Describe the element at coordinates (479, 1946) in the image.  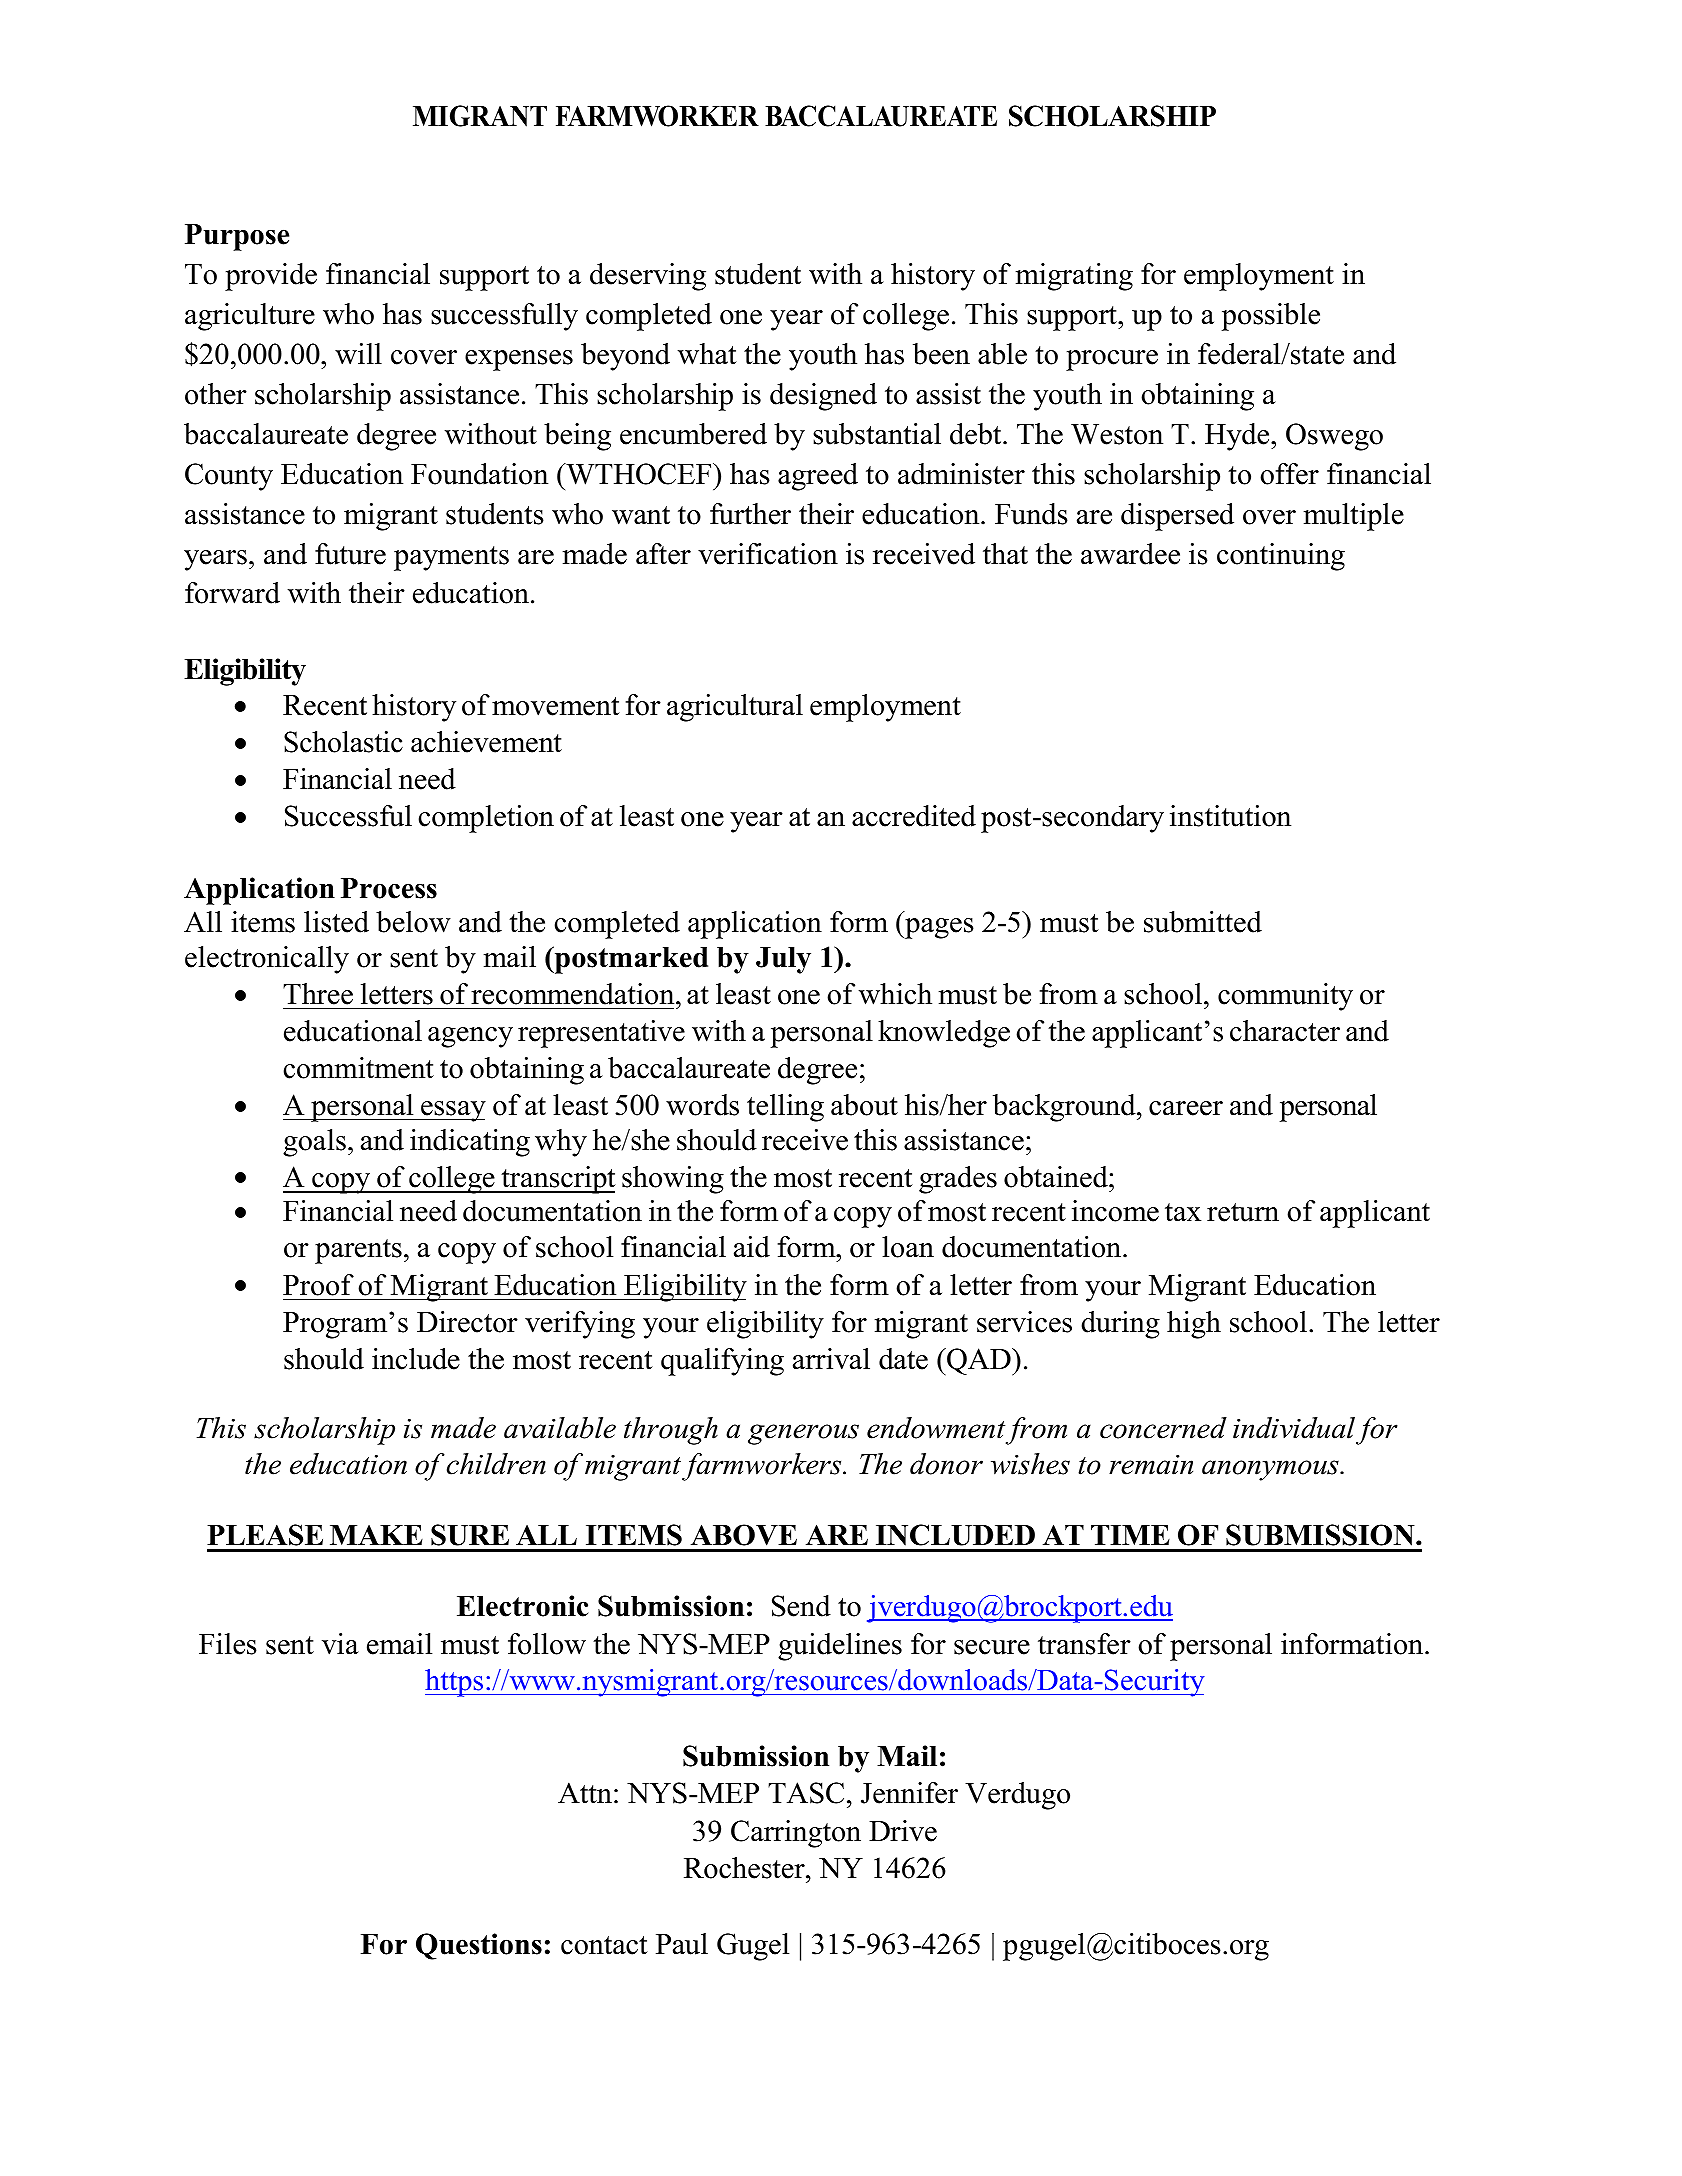
I see `Questions` at that location.
